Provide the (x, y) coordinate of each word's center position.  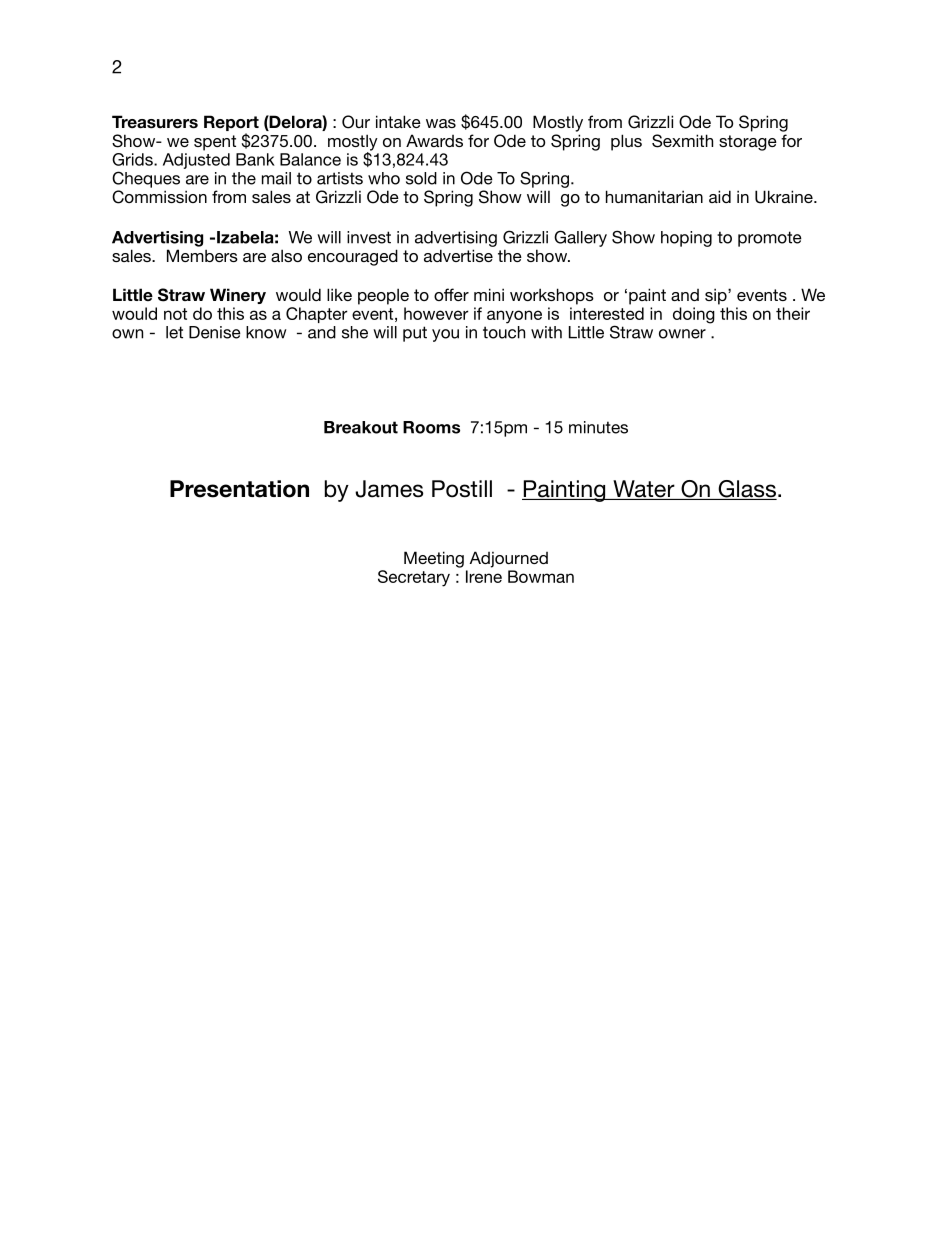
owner (682, 334)
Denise (215, 332)
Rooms (431, 427)
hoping (686, 239)
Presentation (239, 489)
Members (202, 255)
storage (748, 143)
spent (215, 143)
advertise (458, 255)
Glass (746, 490)
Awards (434, 140)
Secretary (414, 578)
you (445, 335)
